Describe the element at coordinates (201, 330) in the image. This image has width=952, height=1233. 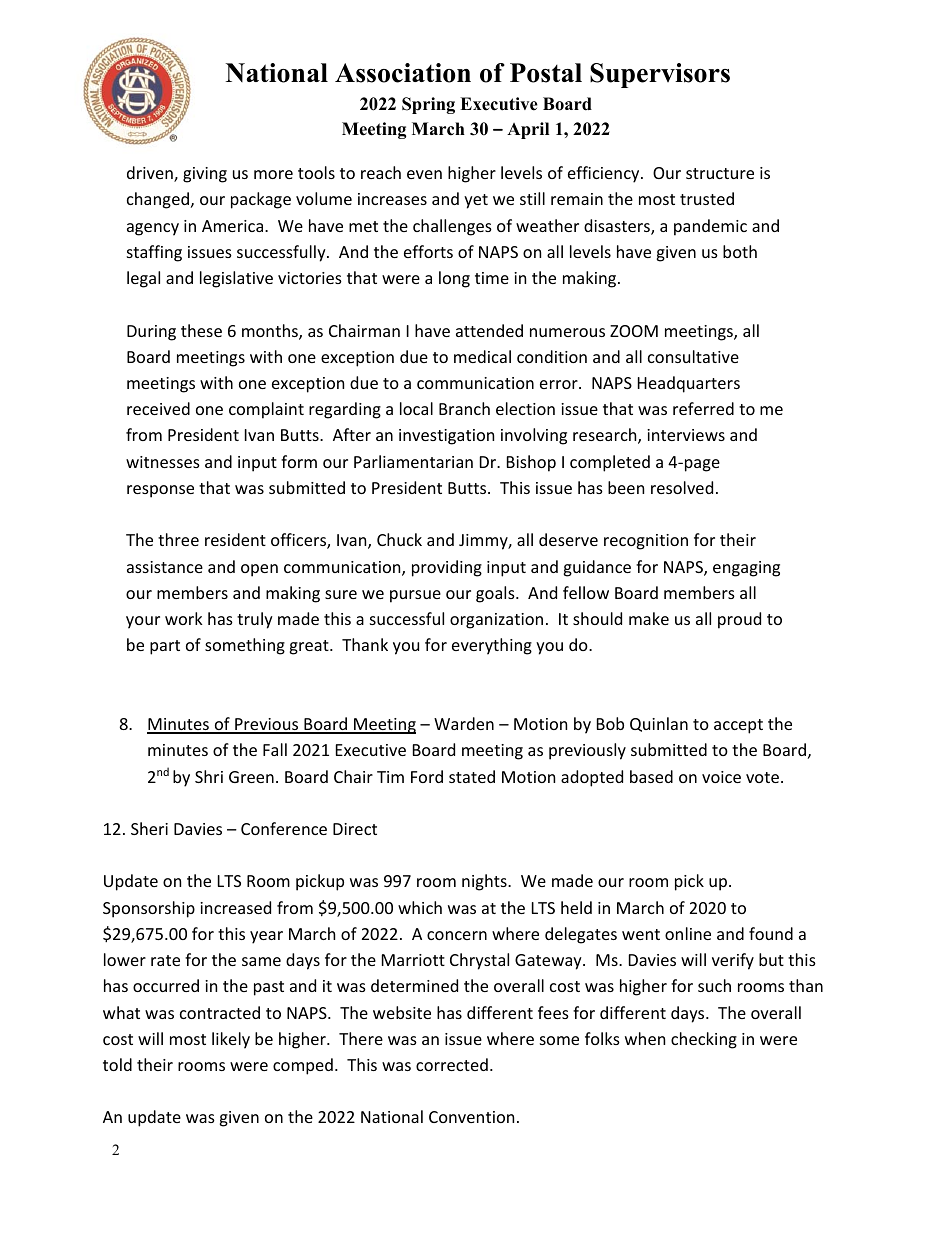
I see `these` at that location.
